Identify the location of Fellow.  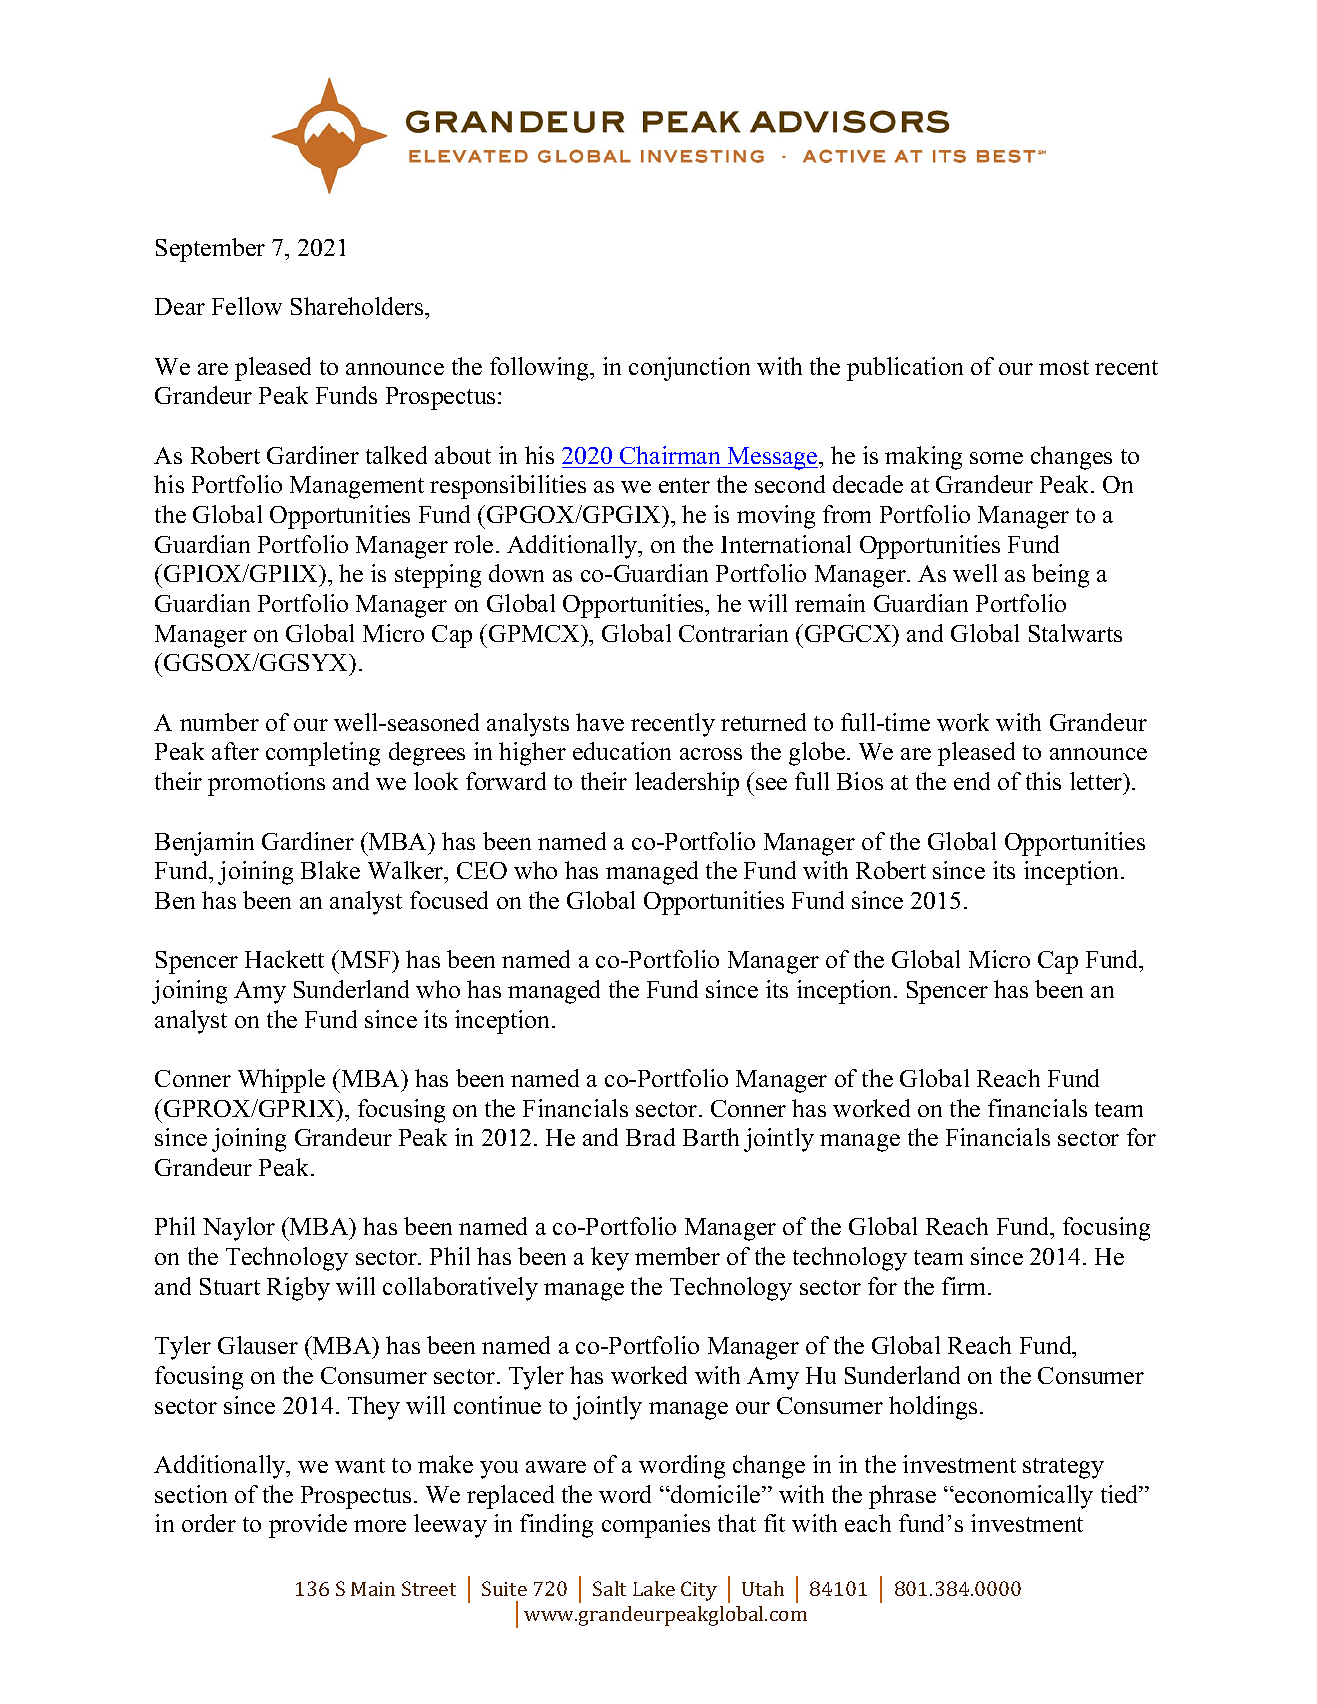
(247, 306).
